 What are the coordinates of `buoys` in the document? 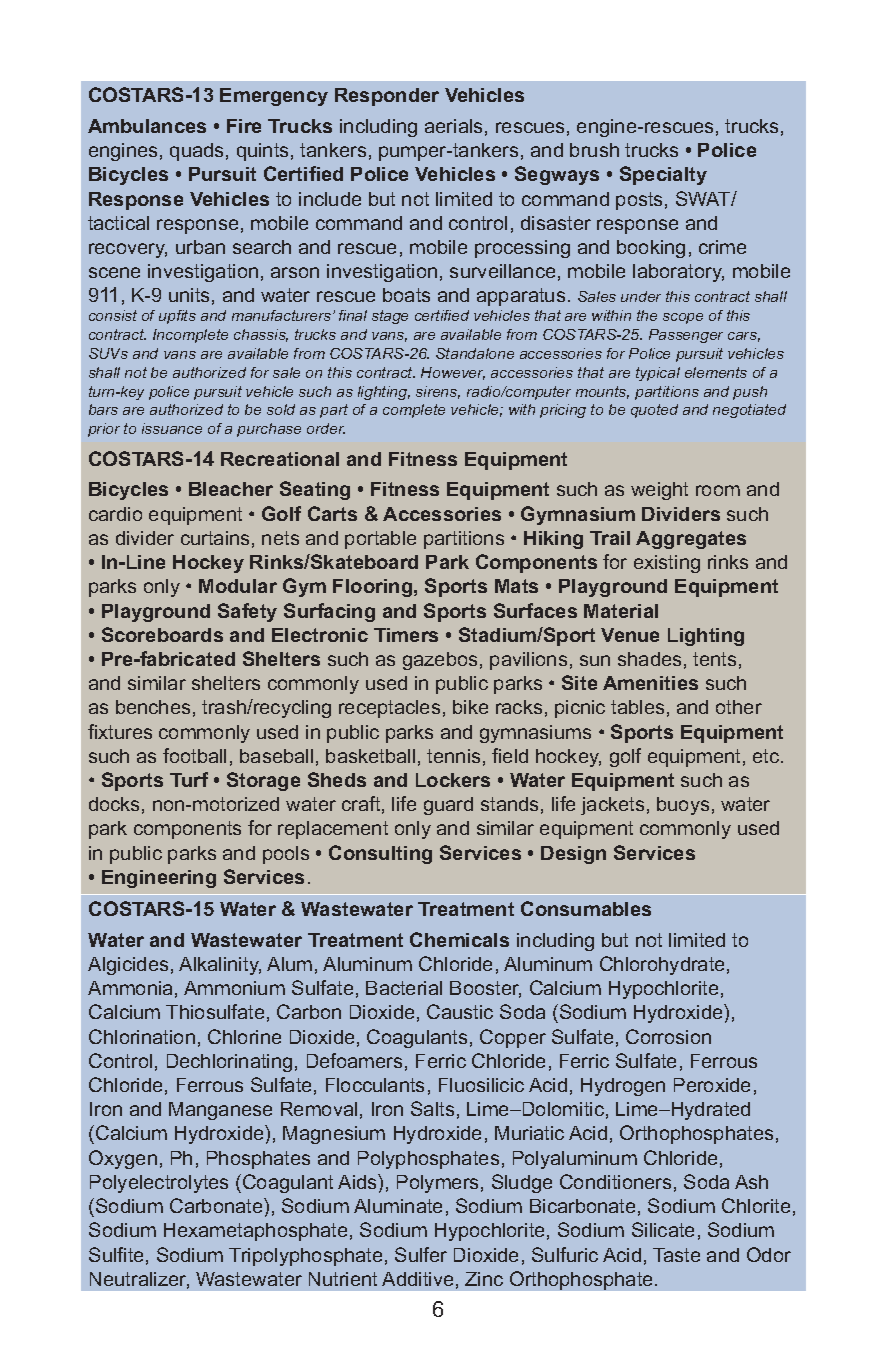 It's located at (683, 806).
